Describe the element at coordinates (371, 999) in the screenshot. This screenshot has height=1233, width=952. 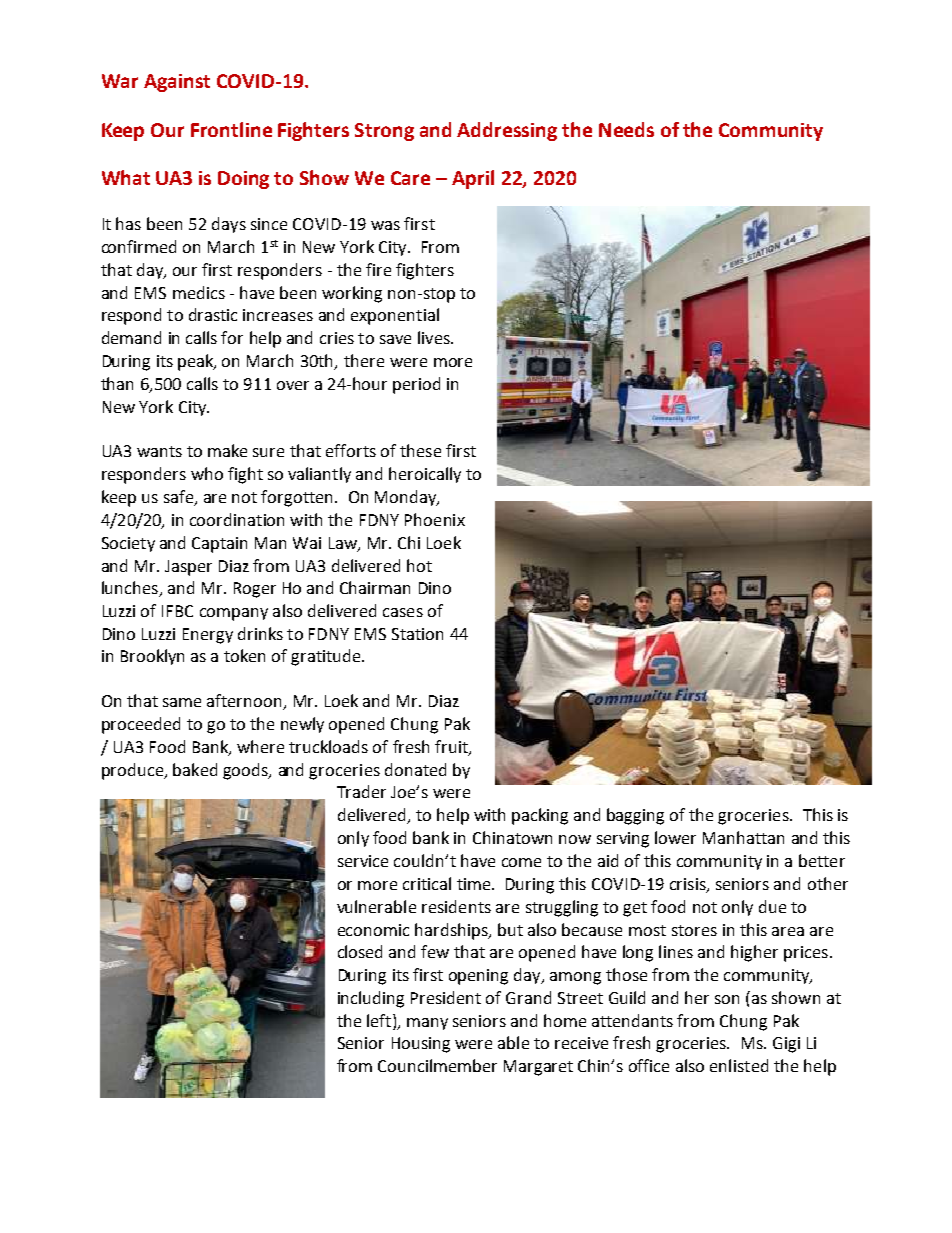
I see `including` at that location.
